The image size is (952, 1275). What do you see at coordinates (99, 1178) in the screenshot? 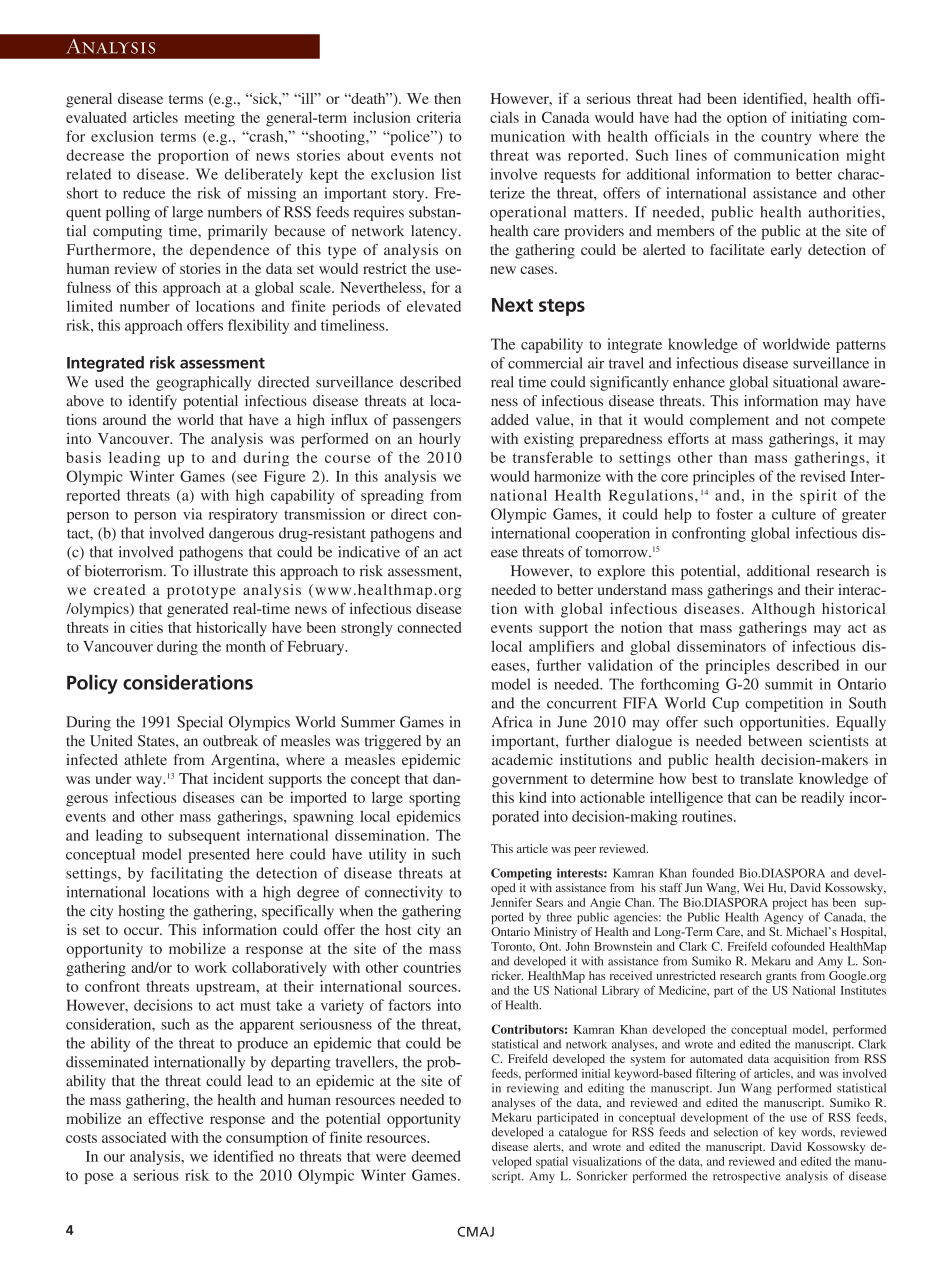
I see `pose` at bounding box center [99, 1178].
